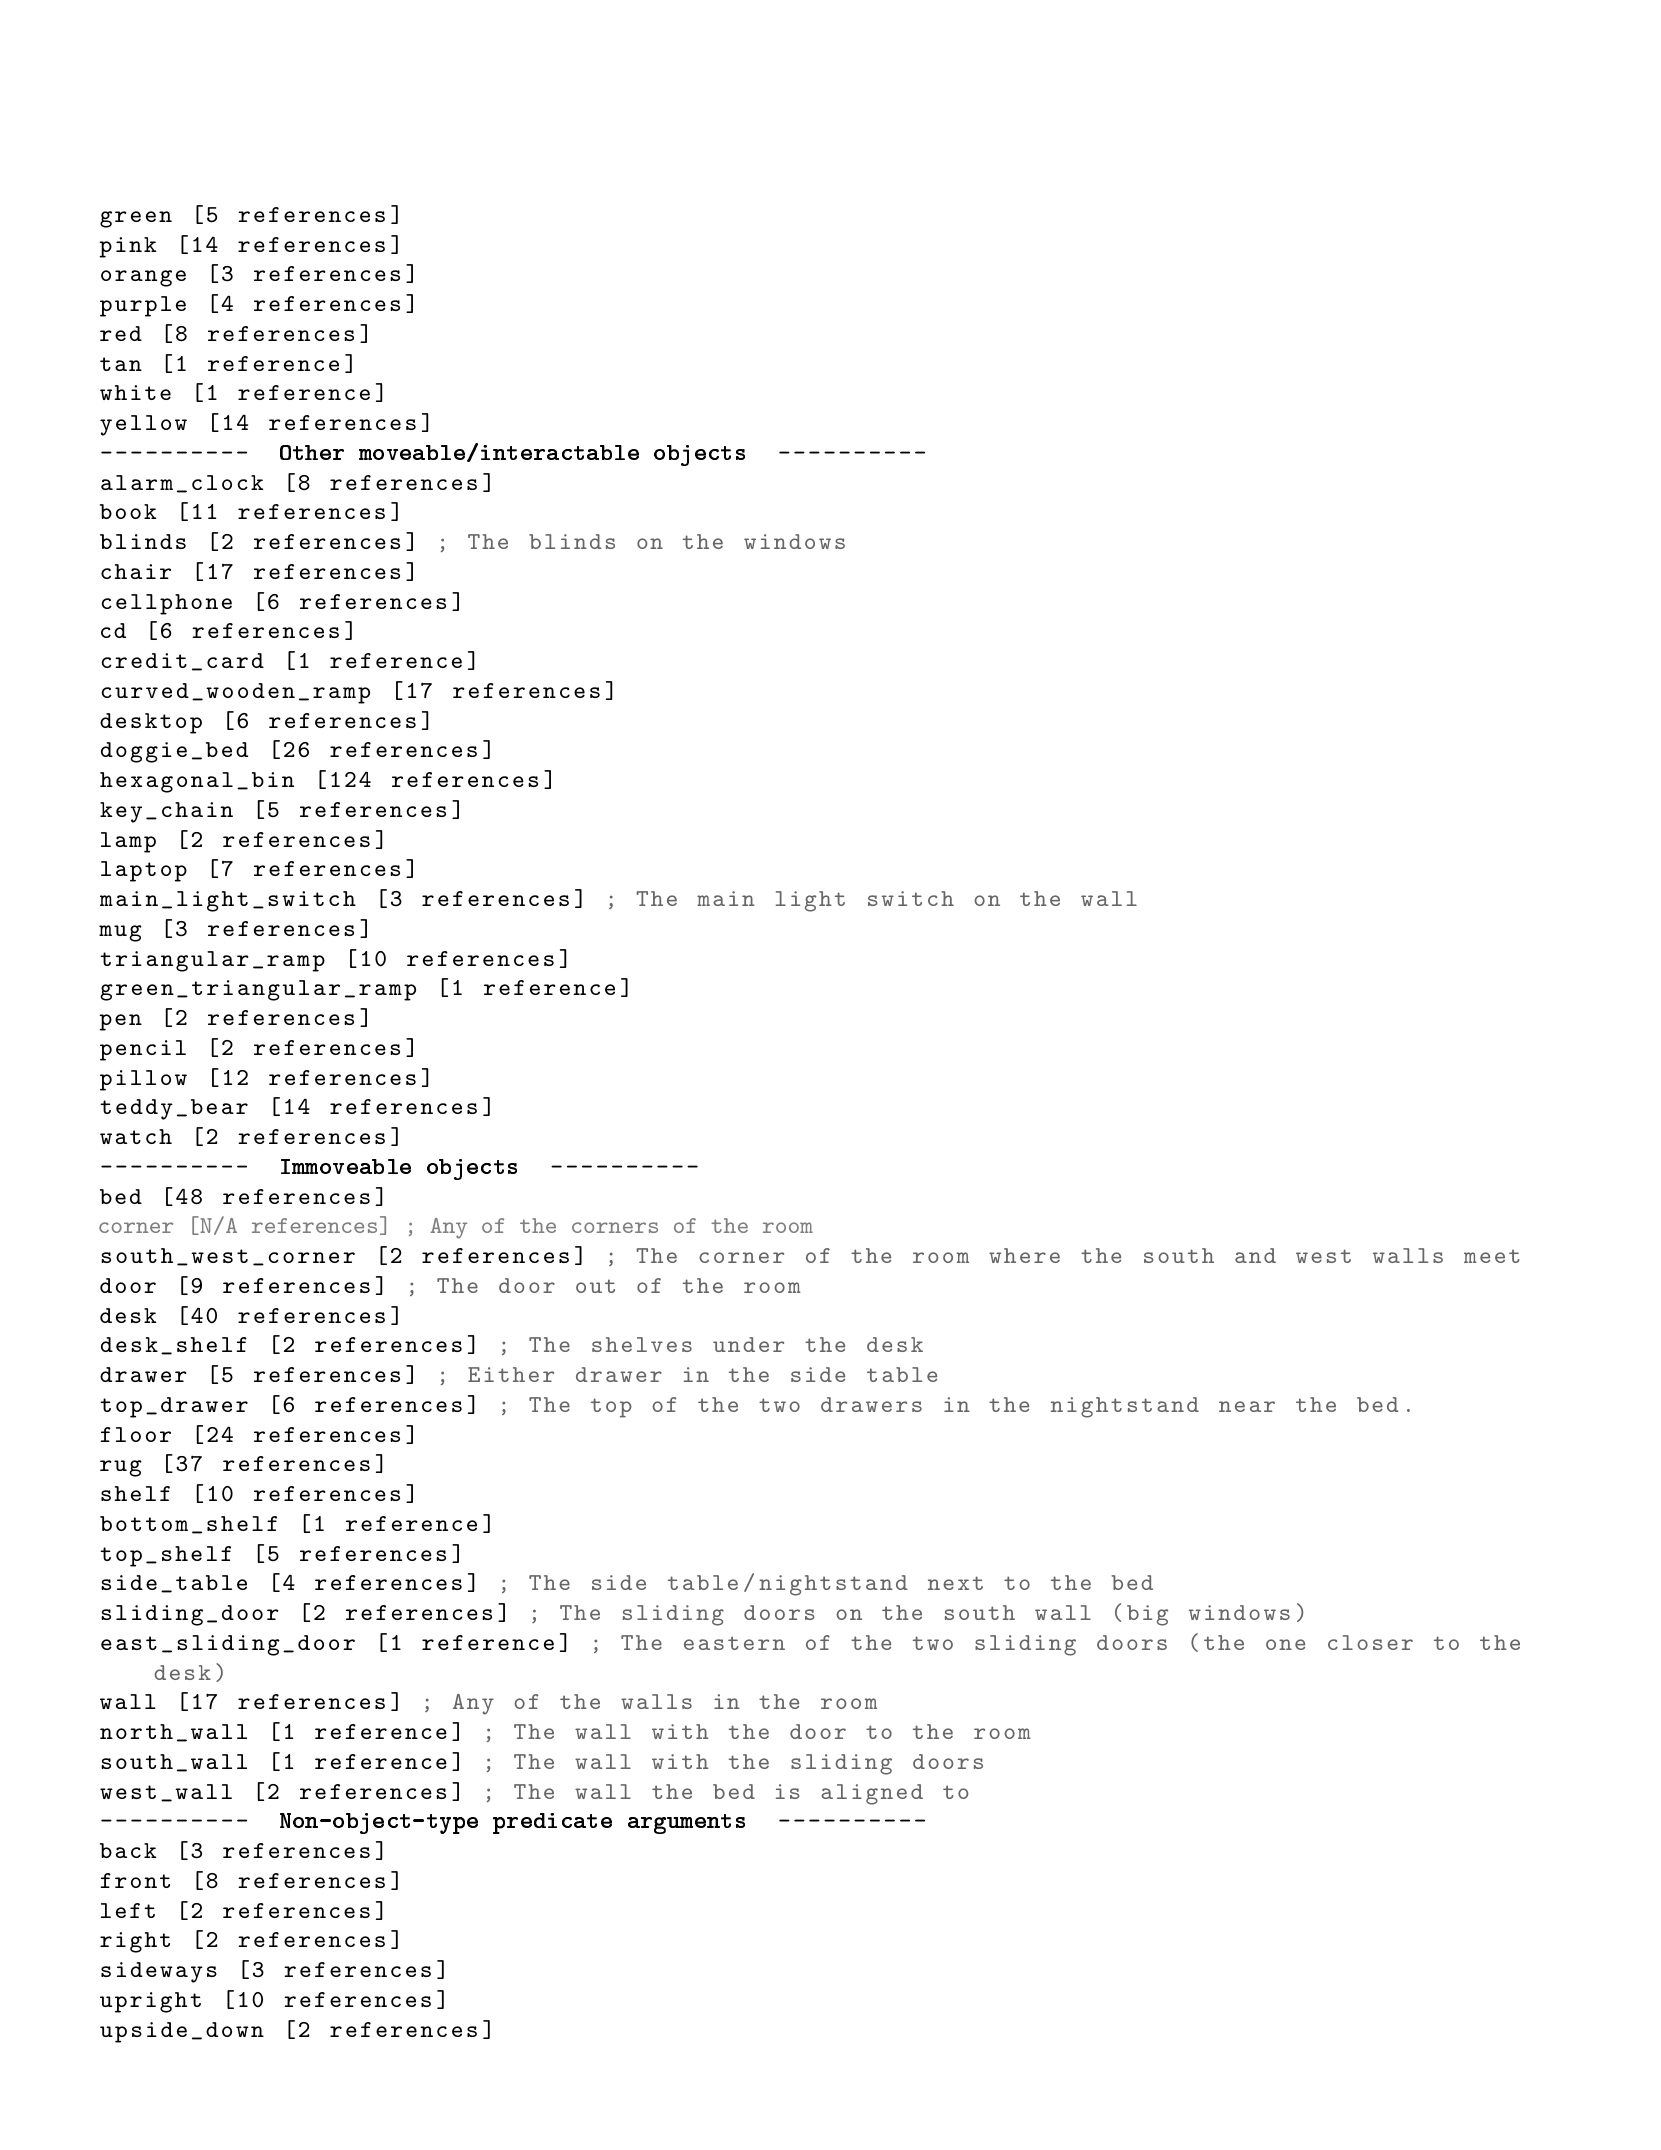 Image resolution: width=1661 pixels, height=2150 pixels. Describe the element at coordinates (1247, 1406) in the page. I see `near` at that location.
